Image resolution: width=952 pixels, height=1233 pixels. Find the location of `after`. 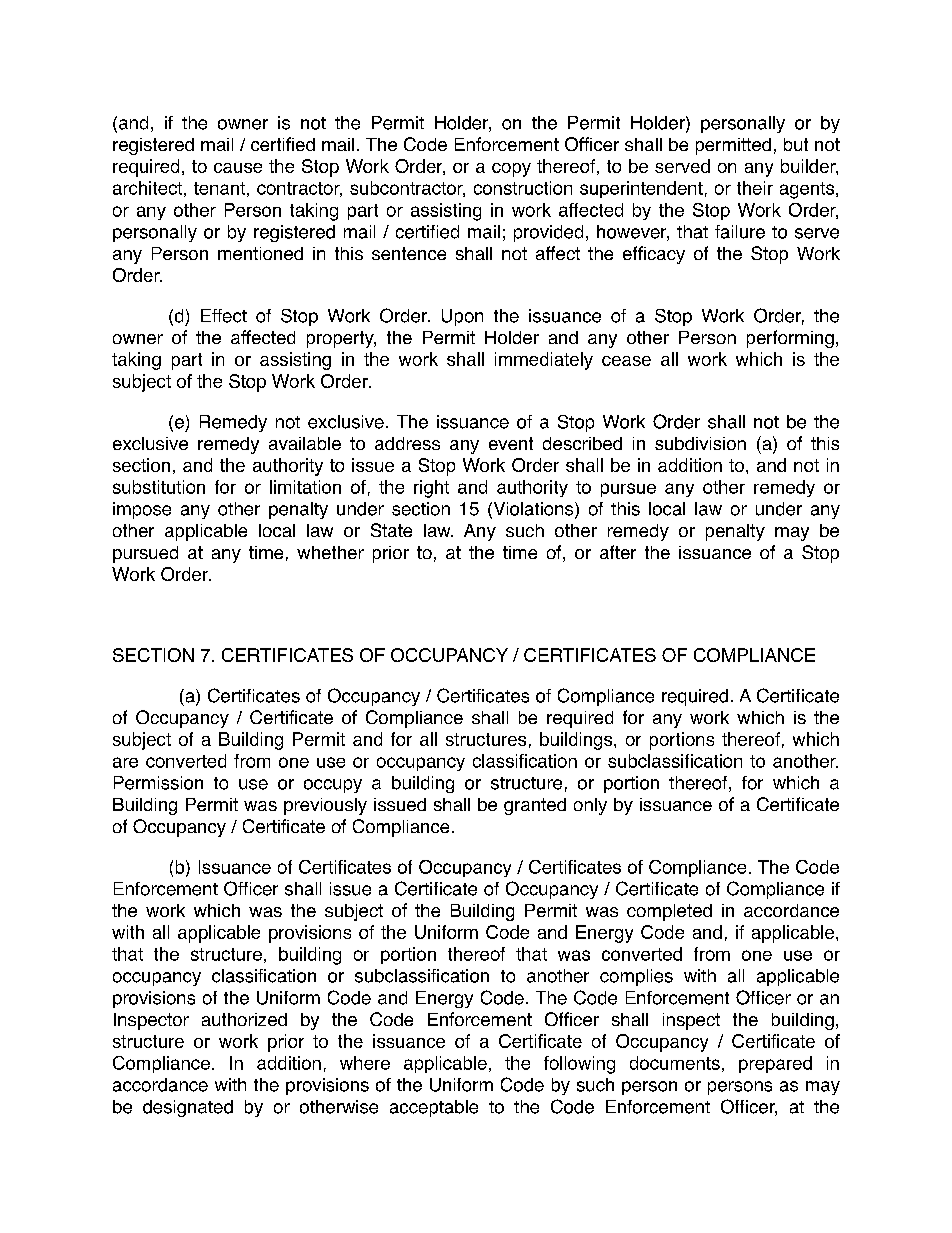

after is located at coordinates (618, 552).
